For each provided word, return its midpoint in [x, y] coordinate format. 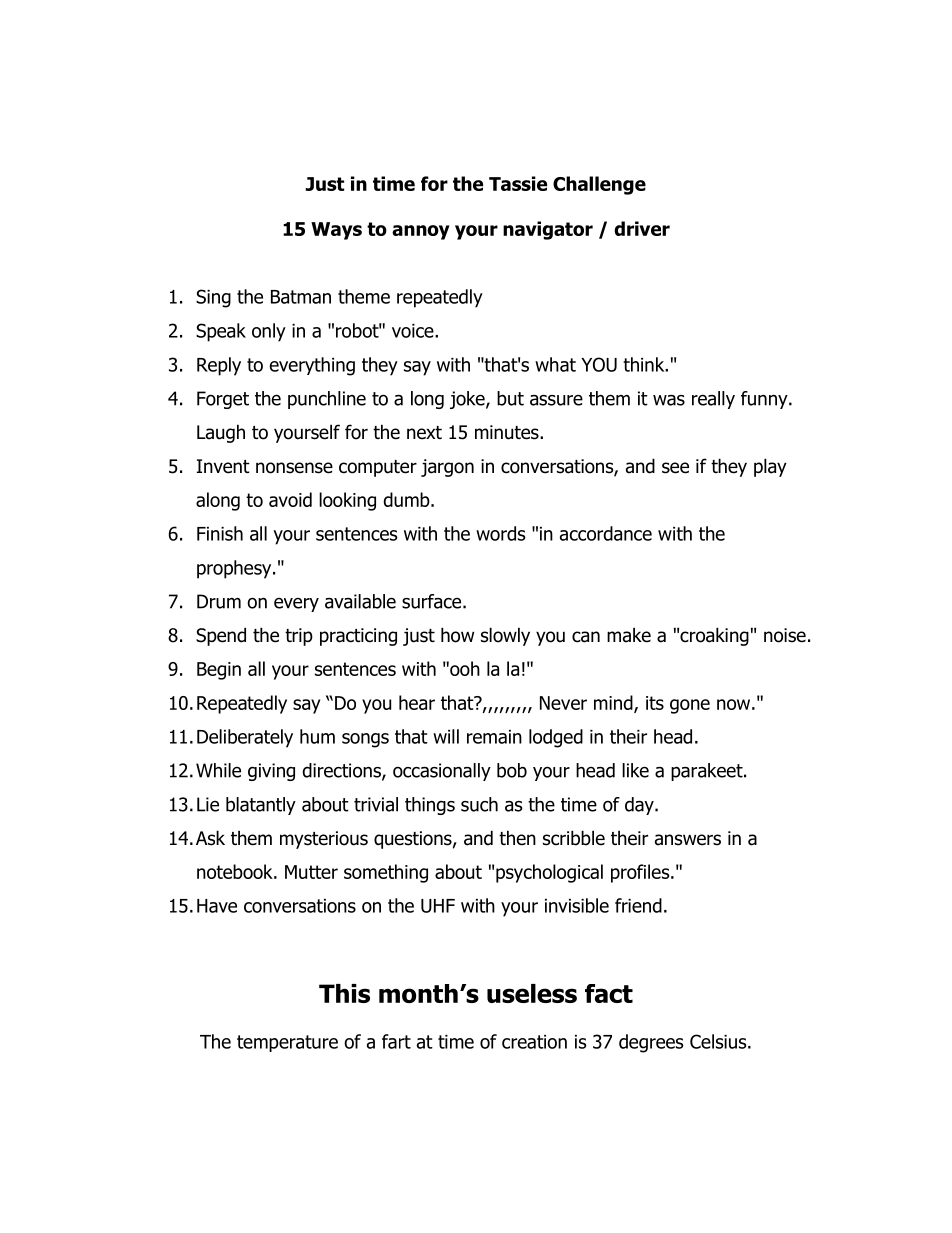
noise [785, 635]
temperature [287, 1043]
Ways [336, 231]
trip [299, 637]
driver [642, 228]
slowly [505, 636]
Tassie [518, 183]
